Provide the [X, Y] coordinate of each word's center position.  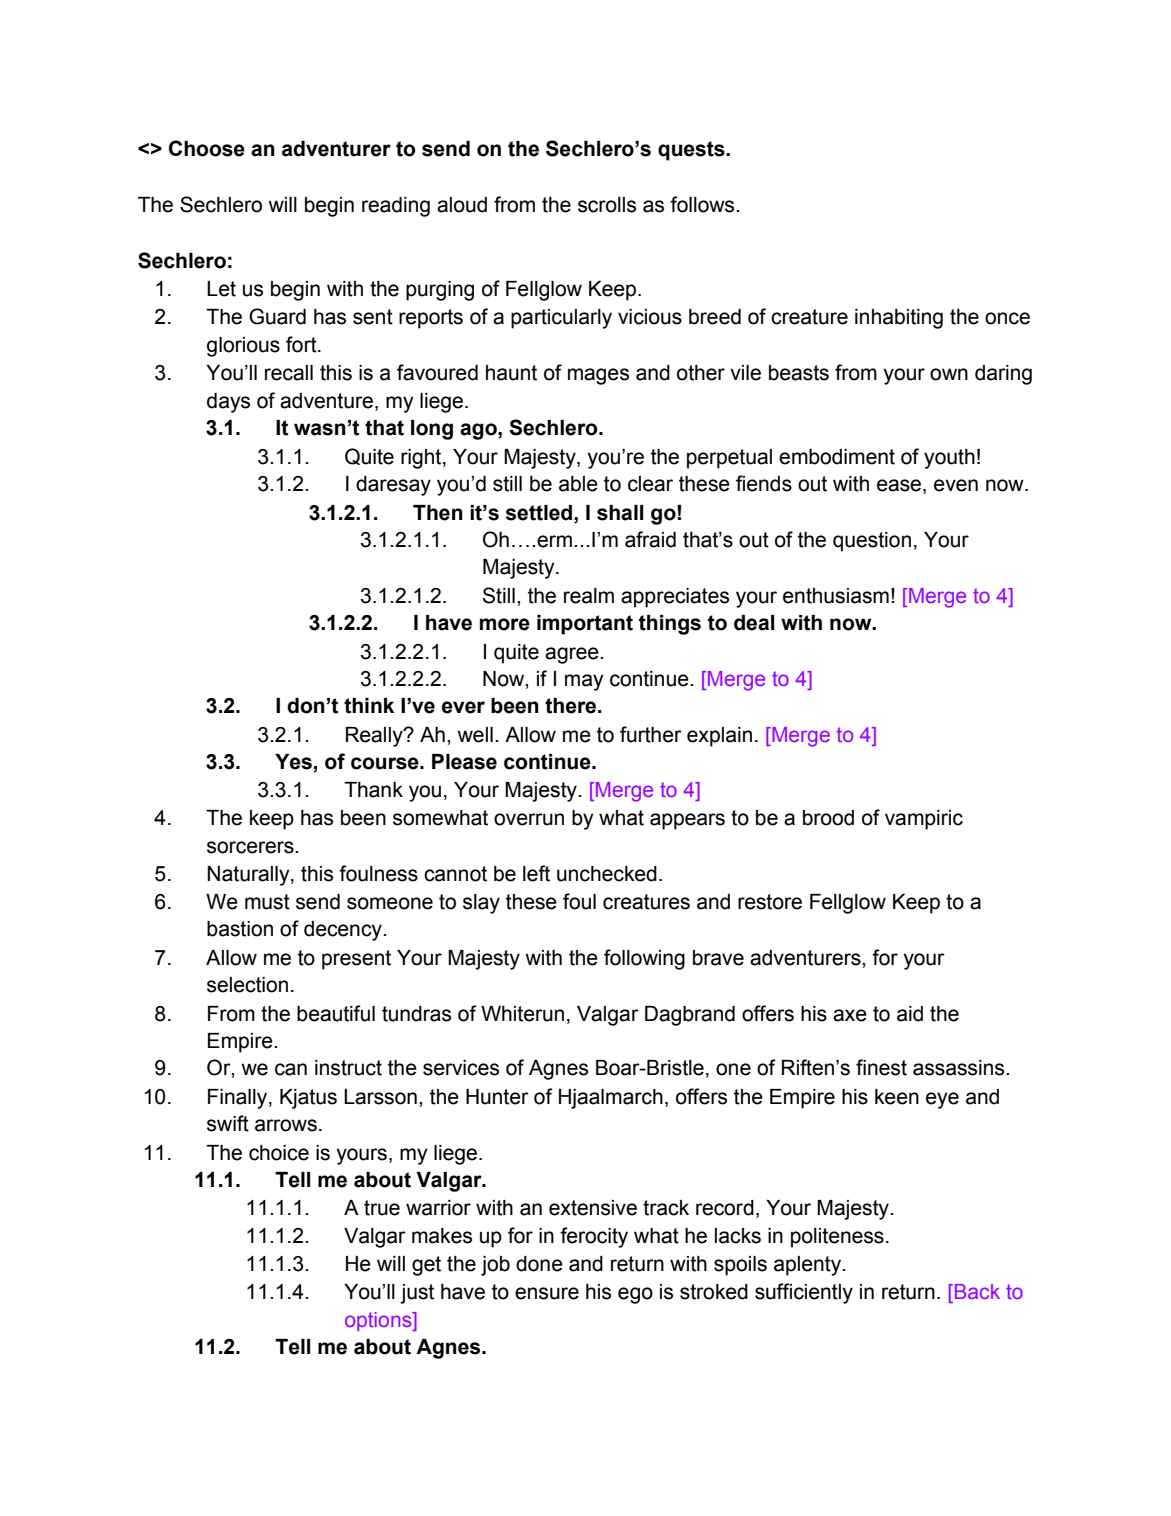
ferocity [594, 1237]
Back [977, 1291]
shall [620, 513]
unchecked [607, 874]
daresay [393, 486]
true [382, 1208]
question [872, 542]
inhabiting [899, 319]
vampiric [924, 820]
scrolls [607, 205]
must [267, 902]
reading [396, 207]
